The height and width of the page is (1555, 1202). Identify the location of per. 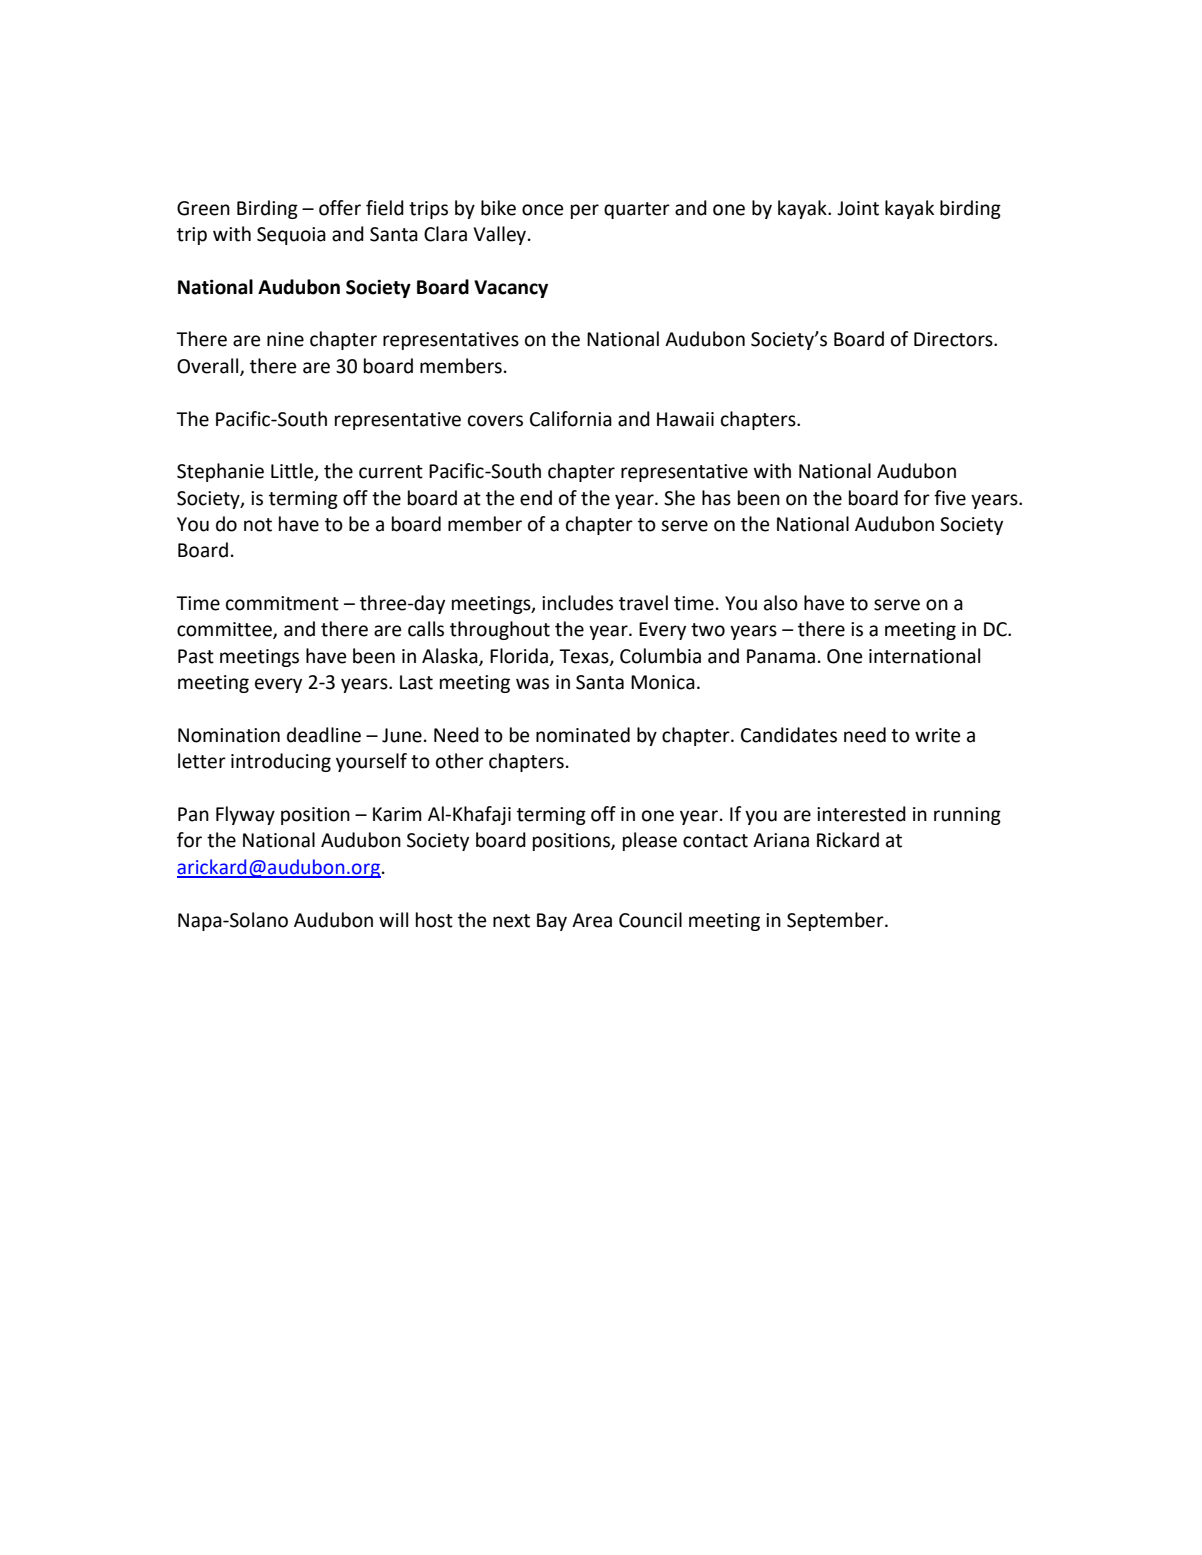
(585, 211).
